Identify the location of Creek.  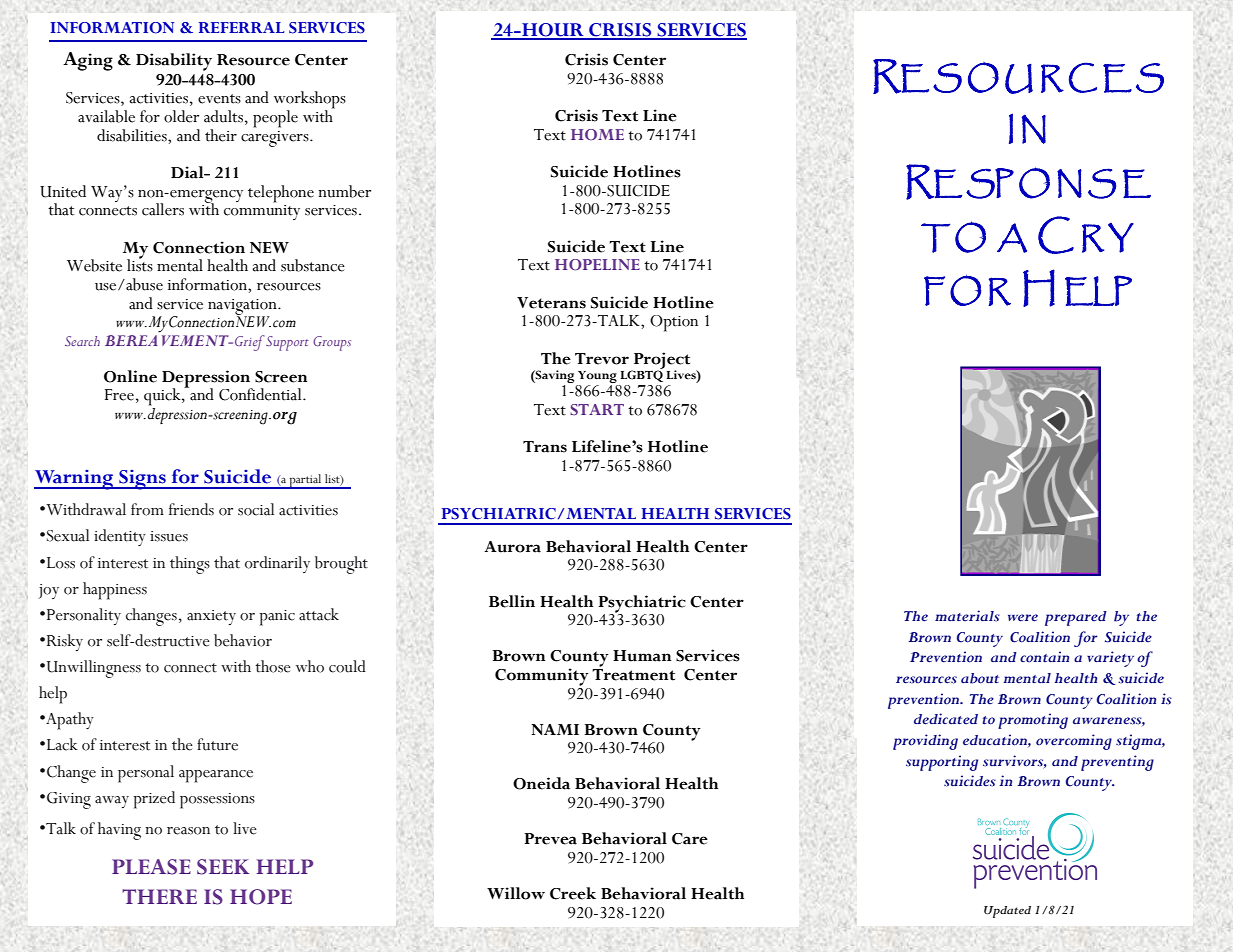
(573, 893).
